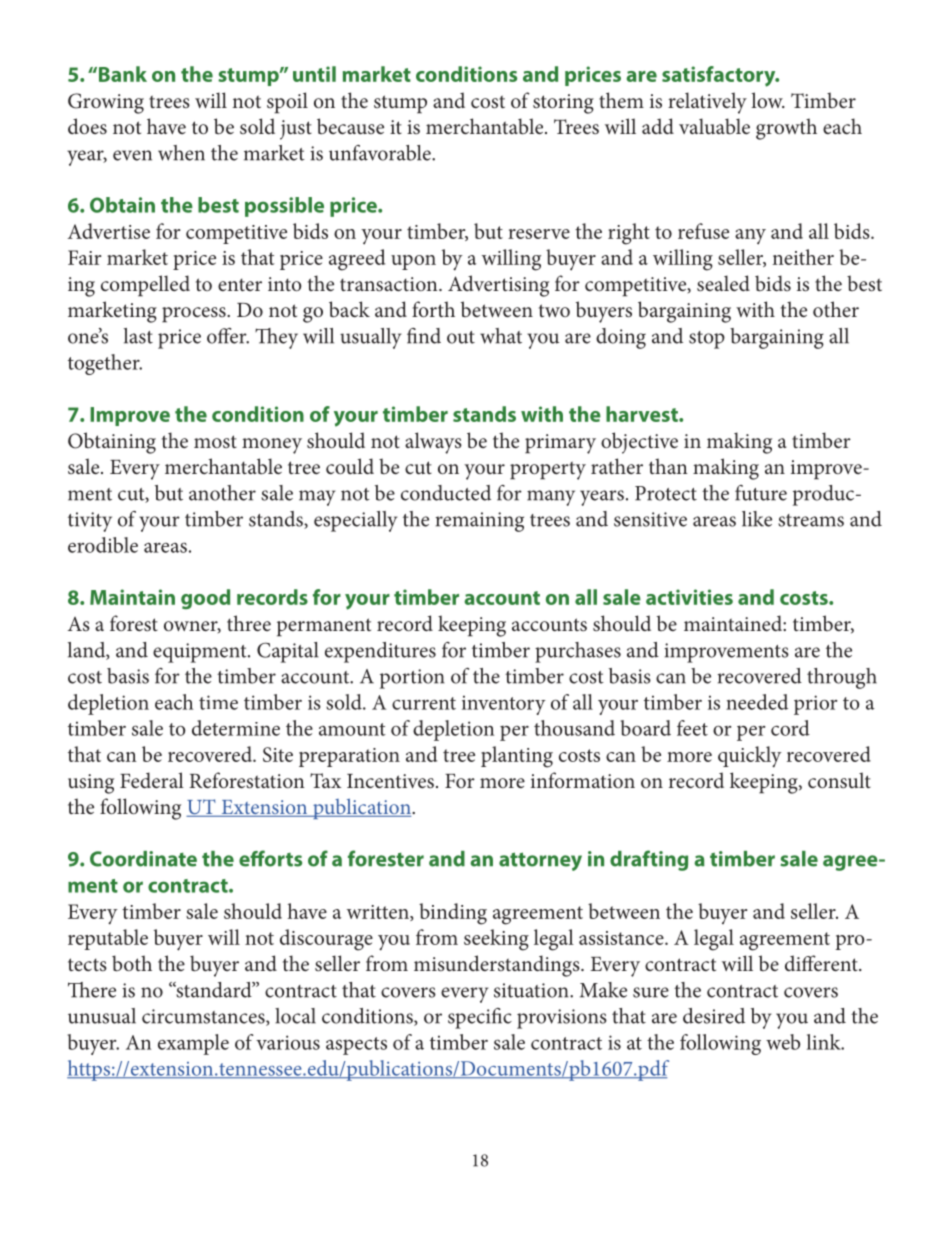  Describe the element at coordinates (707, 103) in the document. I see `relatively` at that location.
